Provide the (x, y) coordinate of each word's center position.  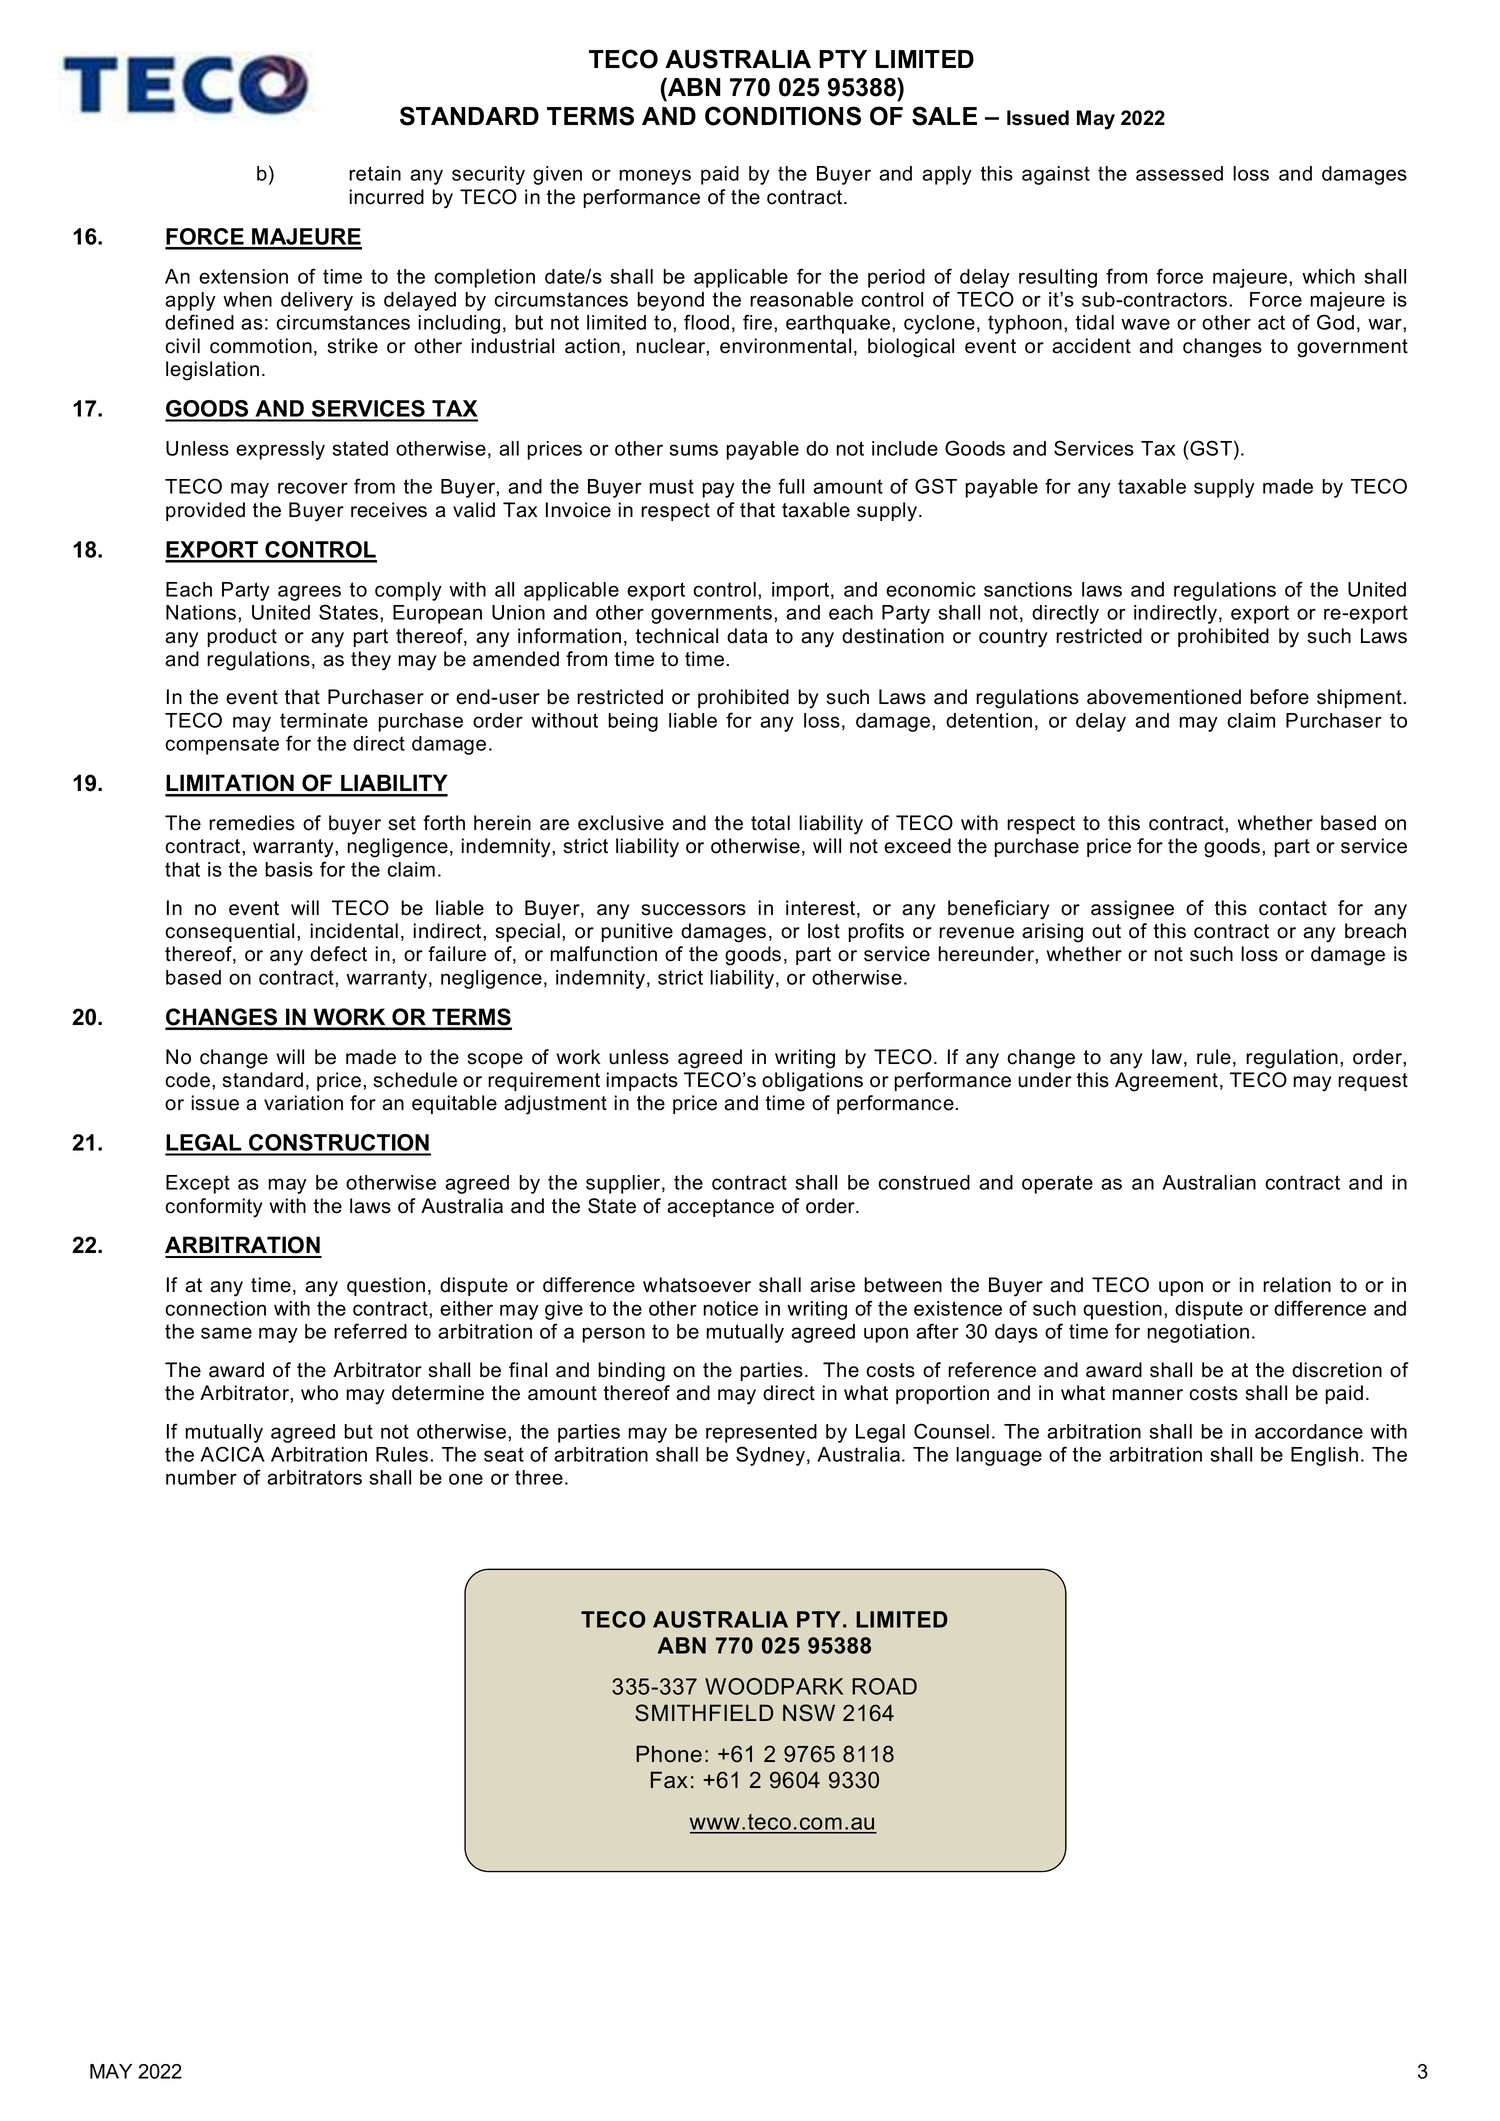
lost (824, 931)
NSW (809, 1713)
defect (338, 954)
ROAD (884, 1686)
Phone (669, 1754)
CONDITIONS (783, 116)
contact (1293, 908)
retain (375, 173)
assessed (1179, 173)
